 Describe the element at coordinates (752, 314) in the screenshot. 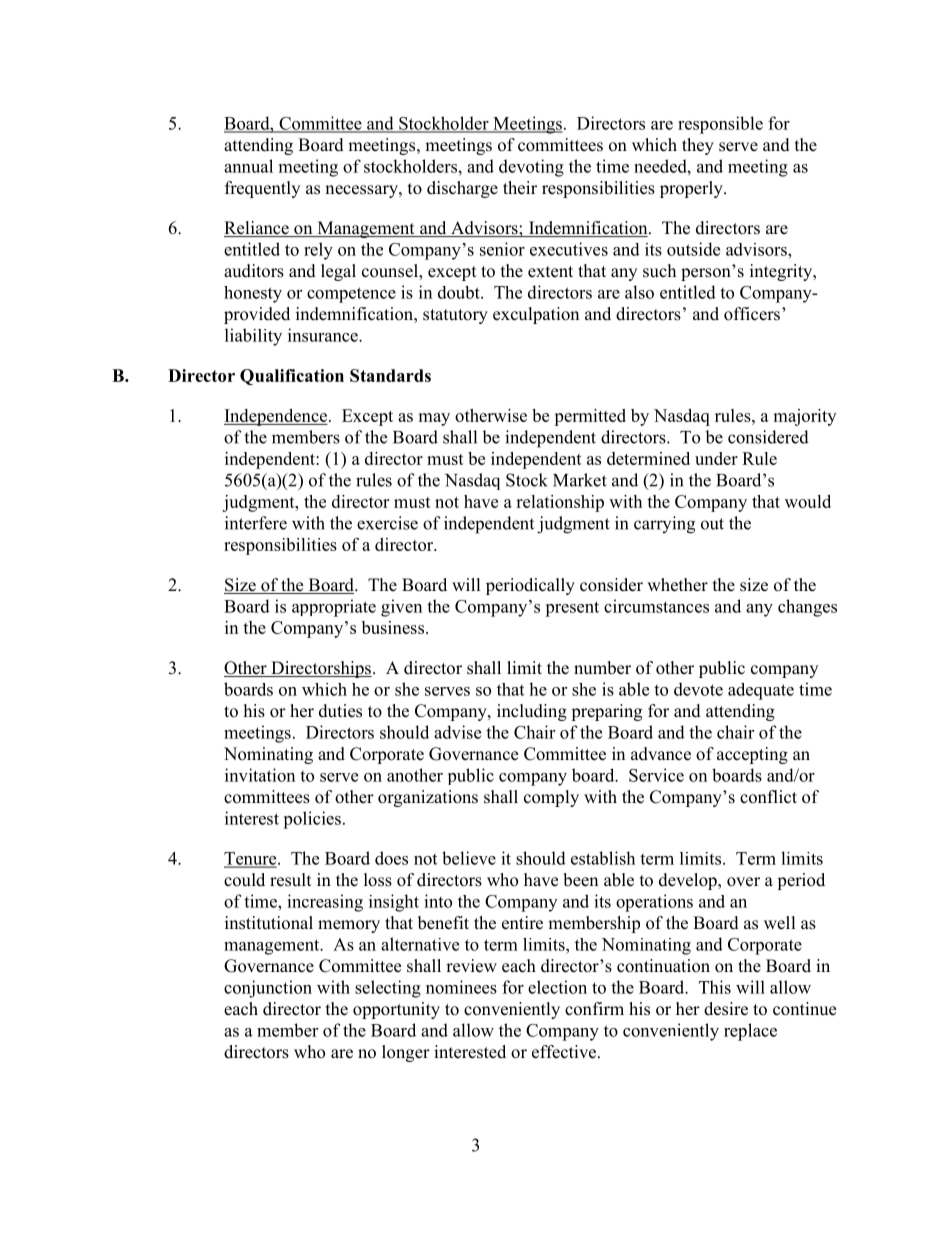

I see `officers` at that location.
